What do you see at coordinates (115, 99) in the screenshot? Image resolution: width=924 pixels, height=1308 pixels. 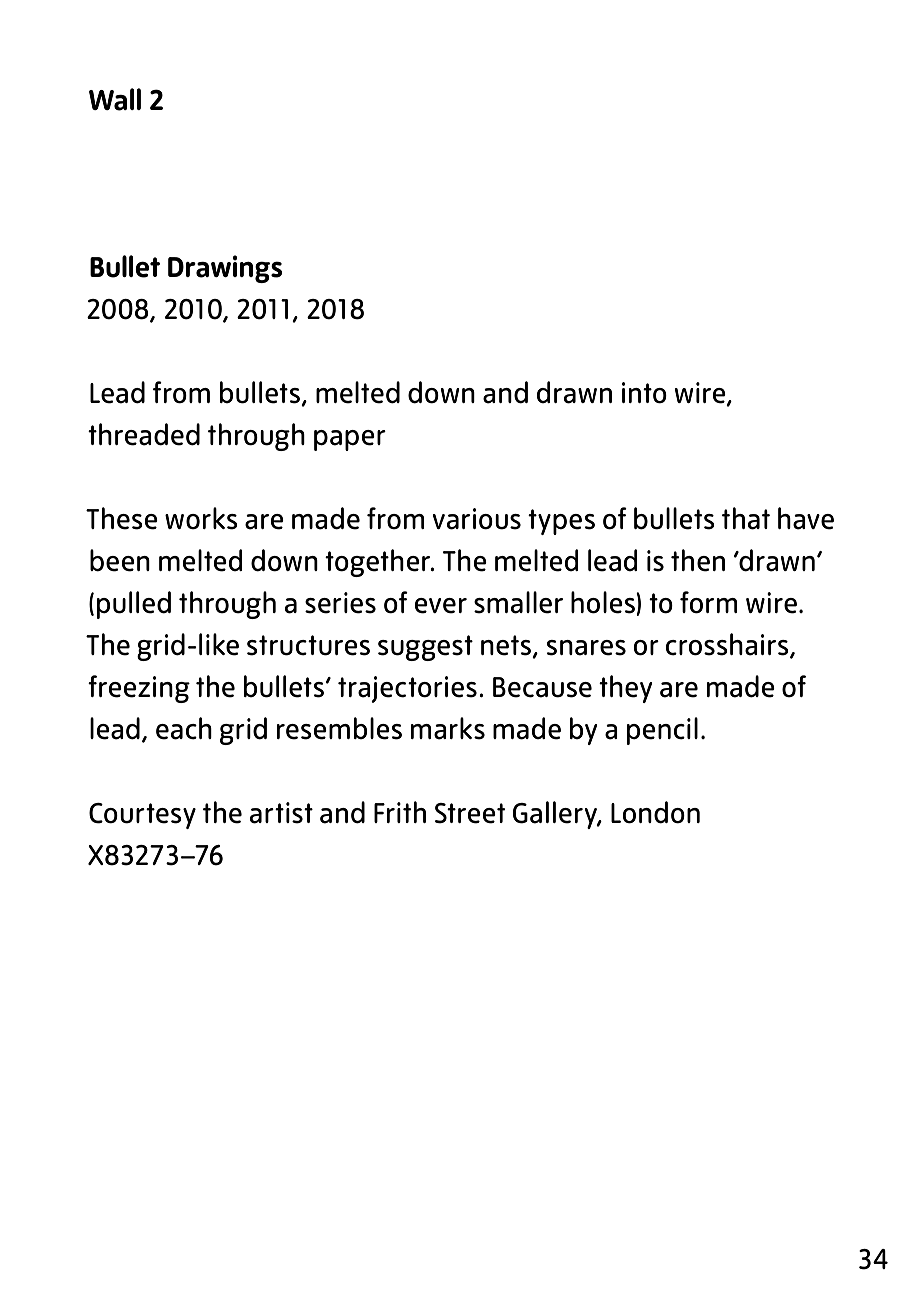 I see `Wall` at bounding box center [115, 99].
